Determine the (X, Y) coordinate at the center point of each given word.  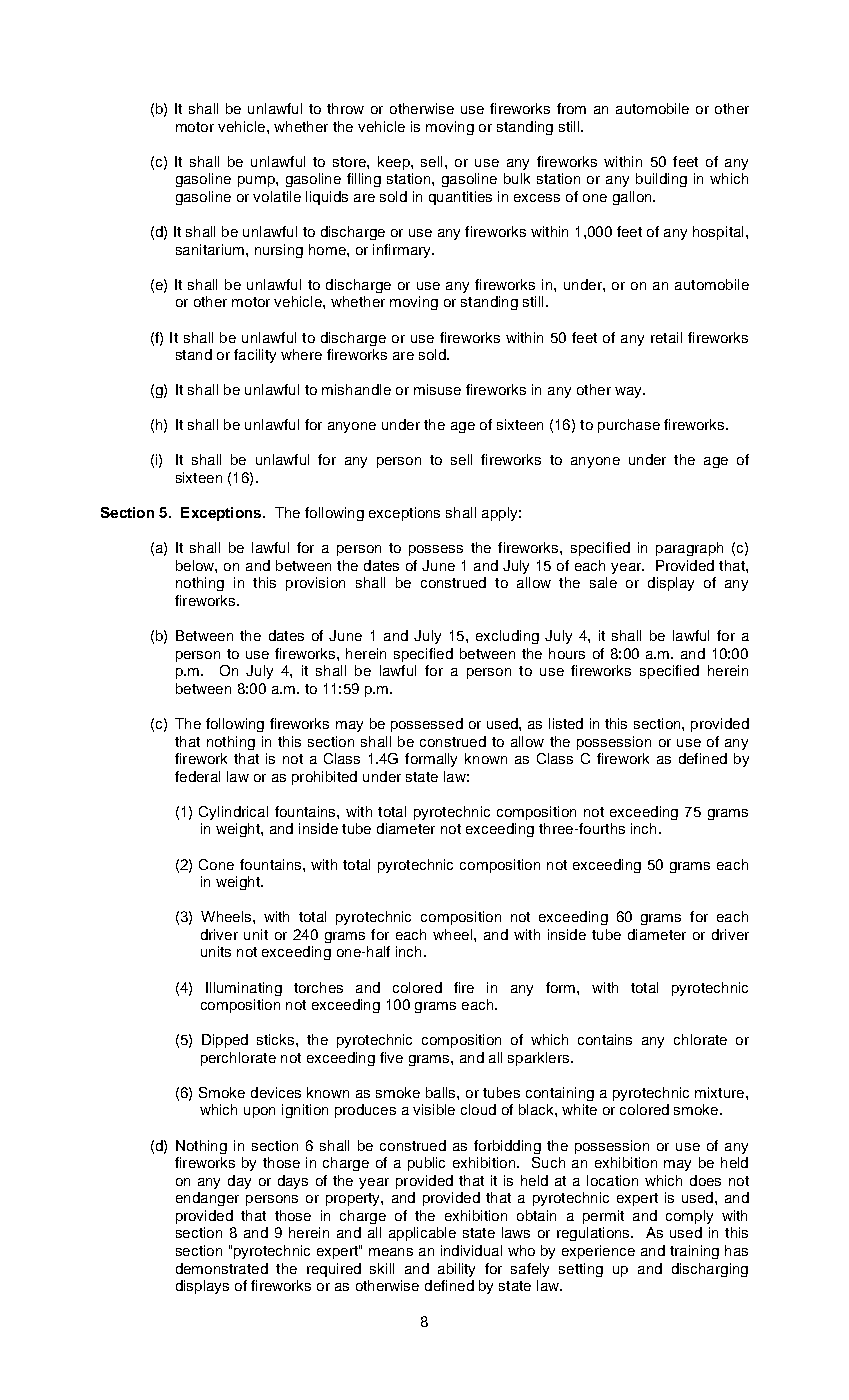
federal (197, 776)
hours (567, 653)
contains (605, 1039)
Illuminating (244, 989)
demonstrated (222, 1268)
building (661, 180)
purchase (629, 426)
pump (257, 181)
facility (255, 356)
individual (471, 1250)
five (391, 1057)
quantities (460, 198)
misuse (437, 389)
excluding (507, 637)
